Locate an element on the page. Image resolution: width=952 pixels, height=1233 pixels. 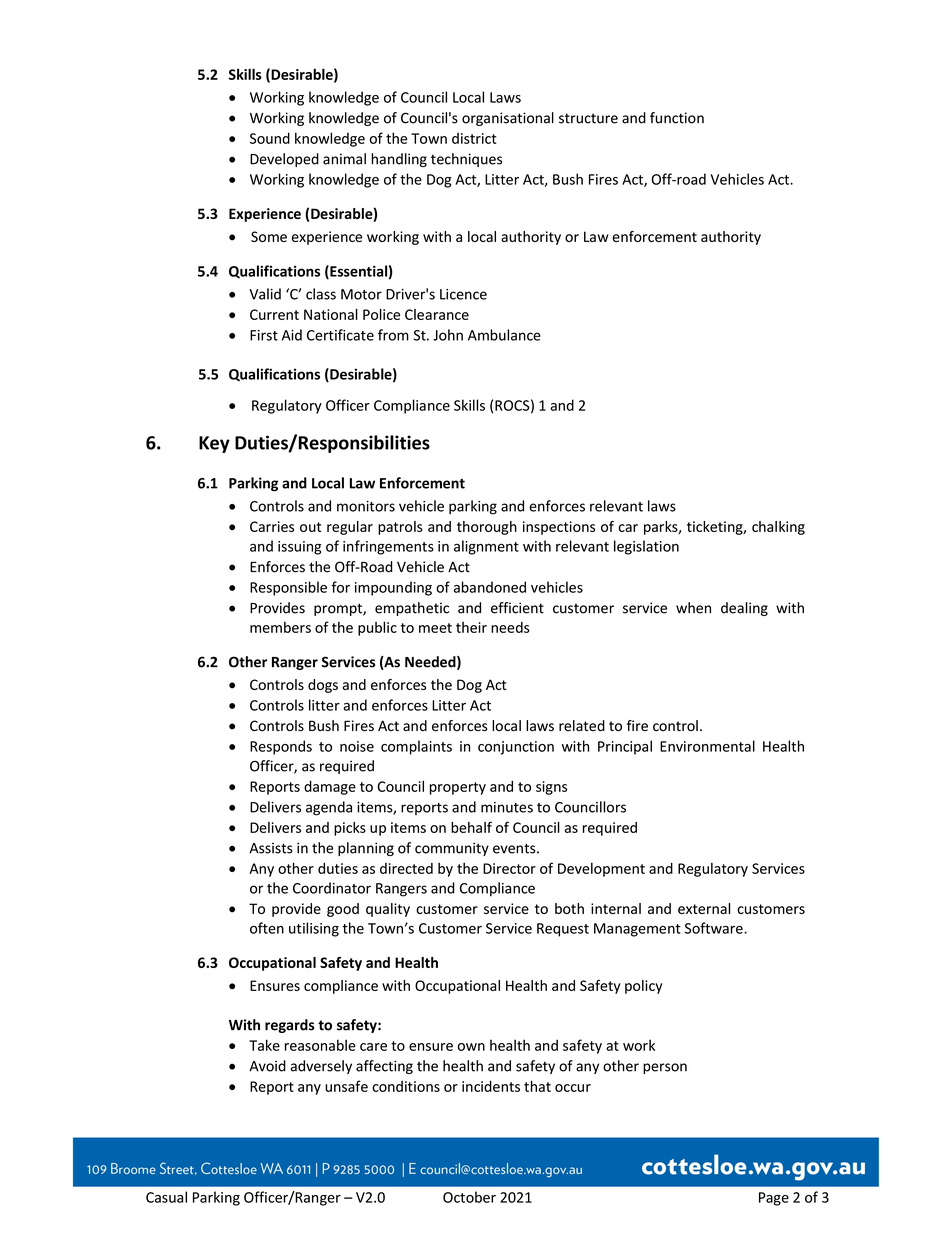
often is located at coordinates (267, 928).
